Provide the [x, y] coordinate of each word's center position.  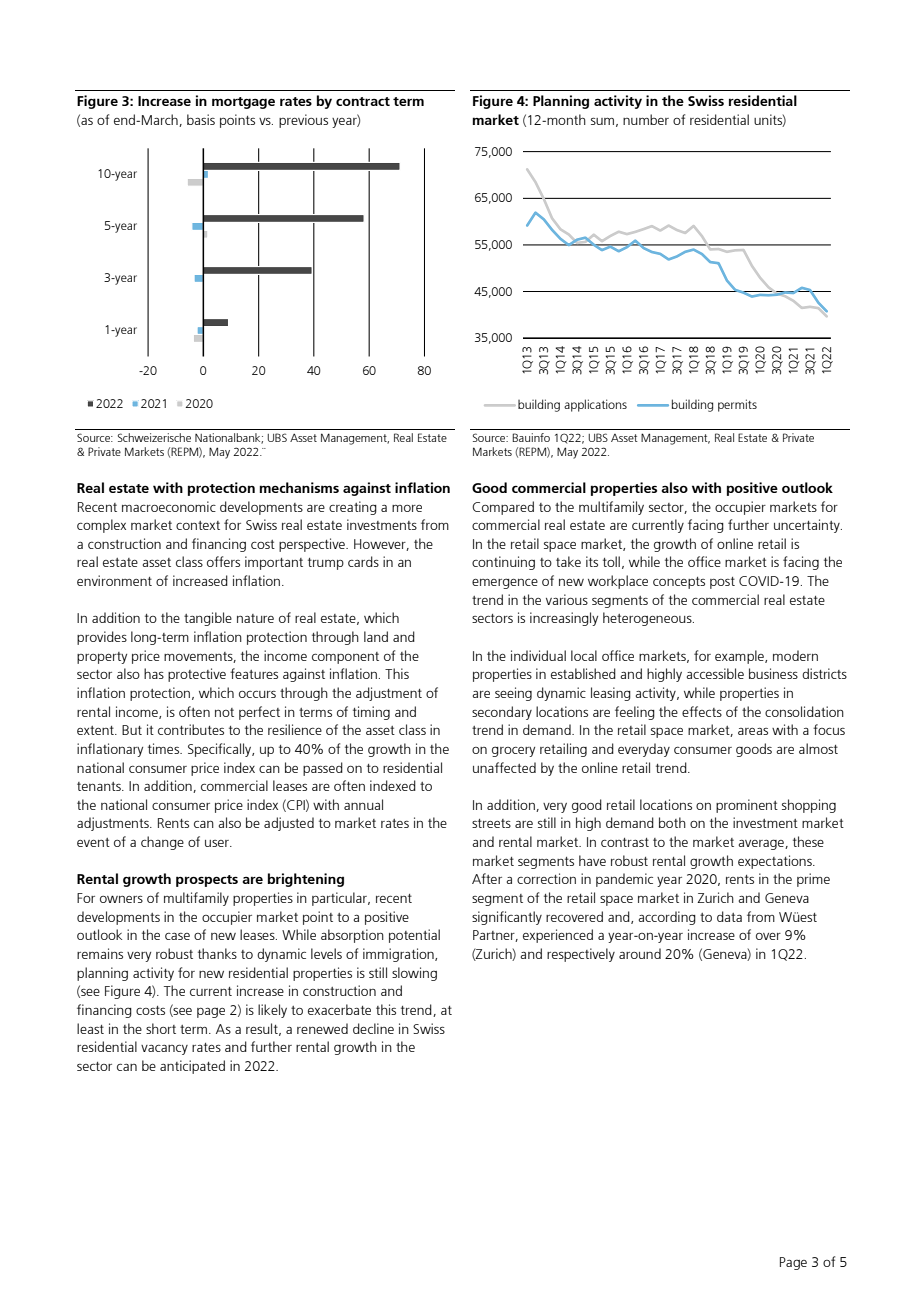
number [646, 119]
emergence [505, 583]
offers [223, 561]
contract [363, 101]
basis [201, 119]
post [722, 583]
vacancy [164, 1049]
